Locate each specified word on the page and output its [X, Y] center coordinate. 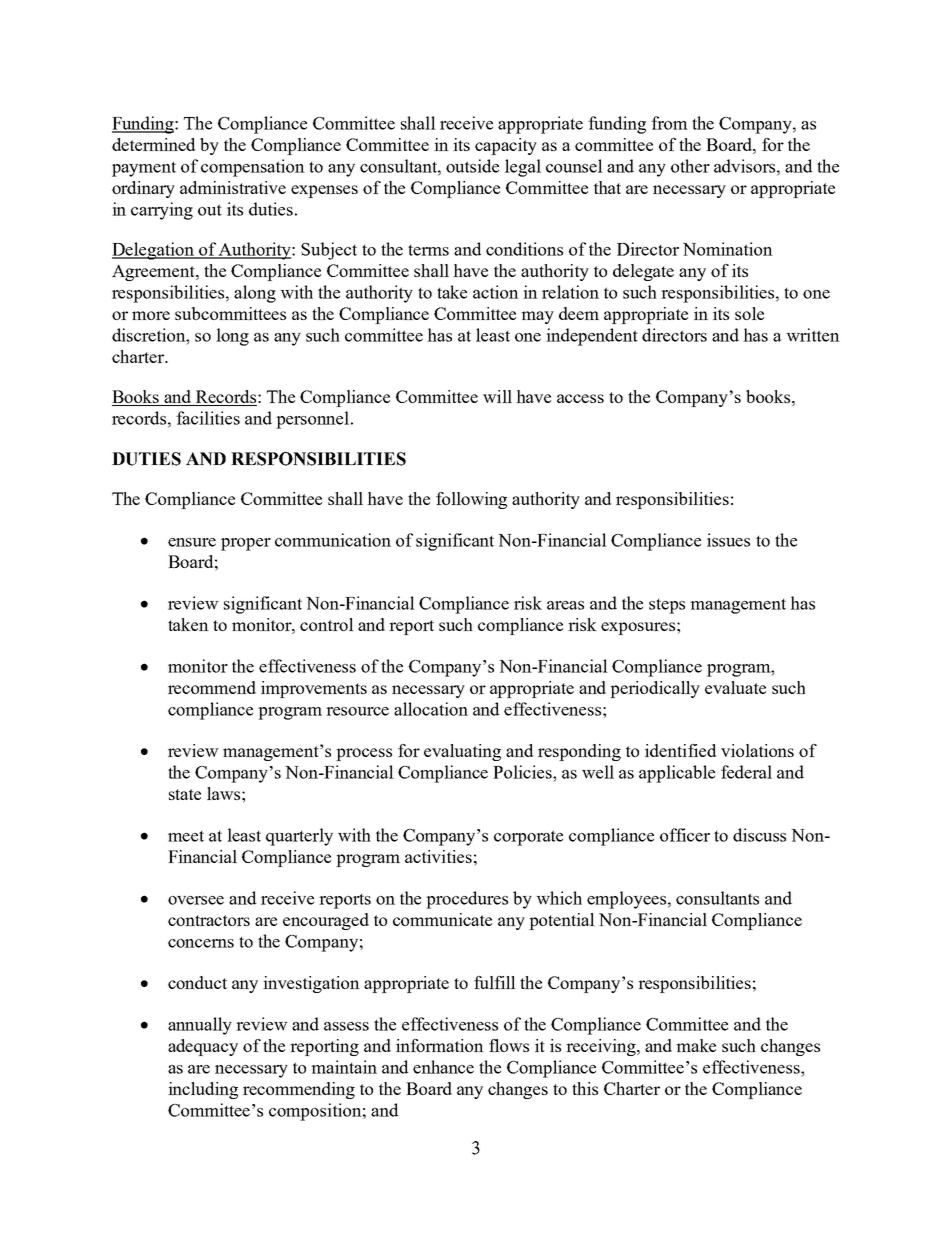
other [690, 166]
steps [667, 606]
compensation [253, 168]
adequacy [203, 1047]
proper [246, 544]
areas [565, 605]
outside [472, 166]
